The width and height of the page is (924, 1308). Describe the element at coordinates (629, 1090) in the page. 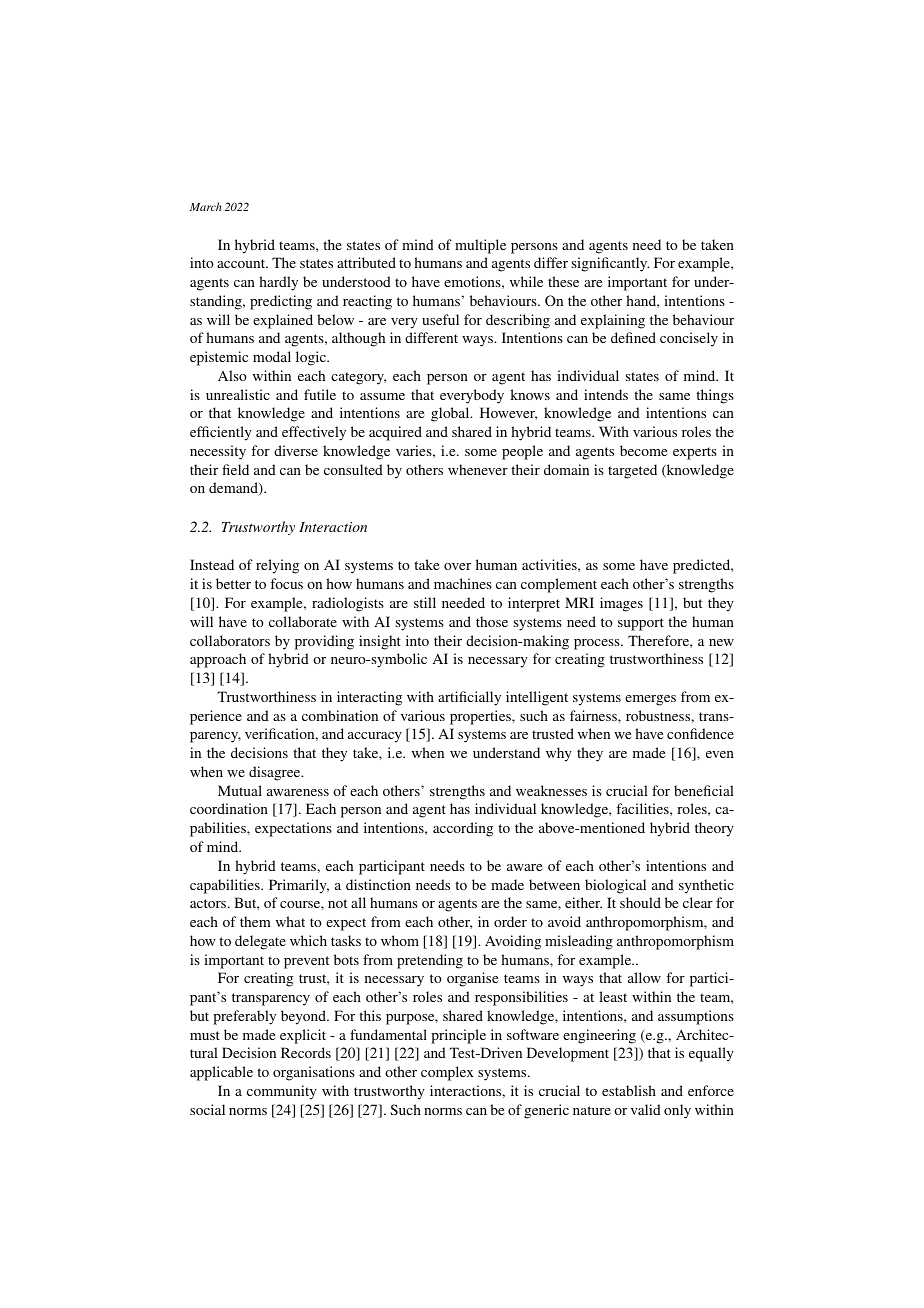

I see `establish` at that location.
